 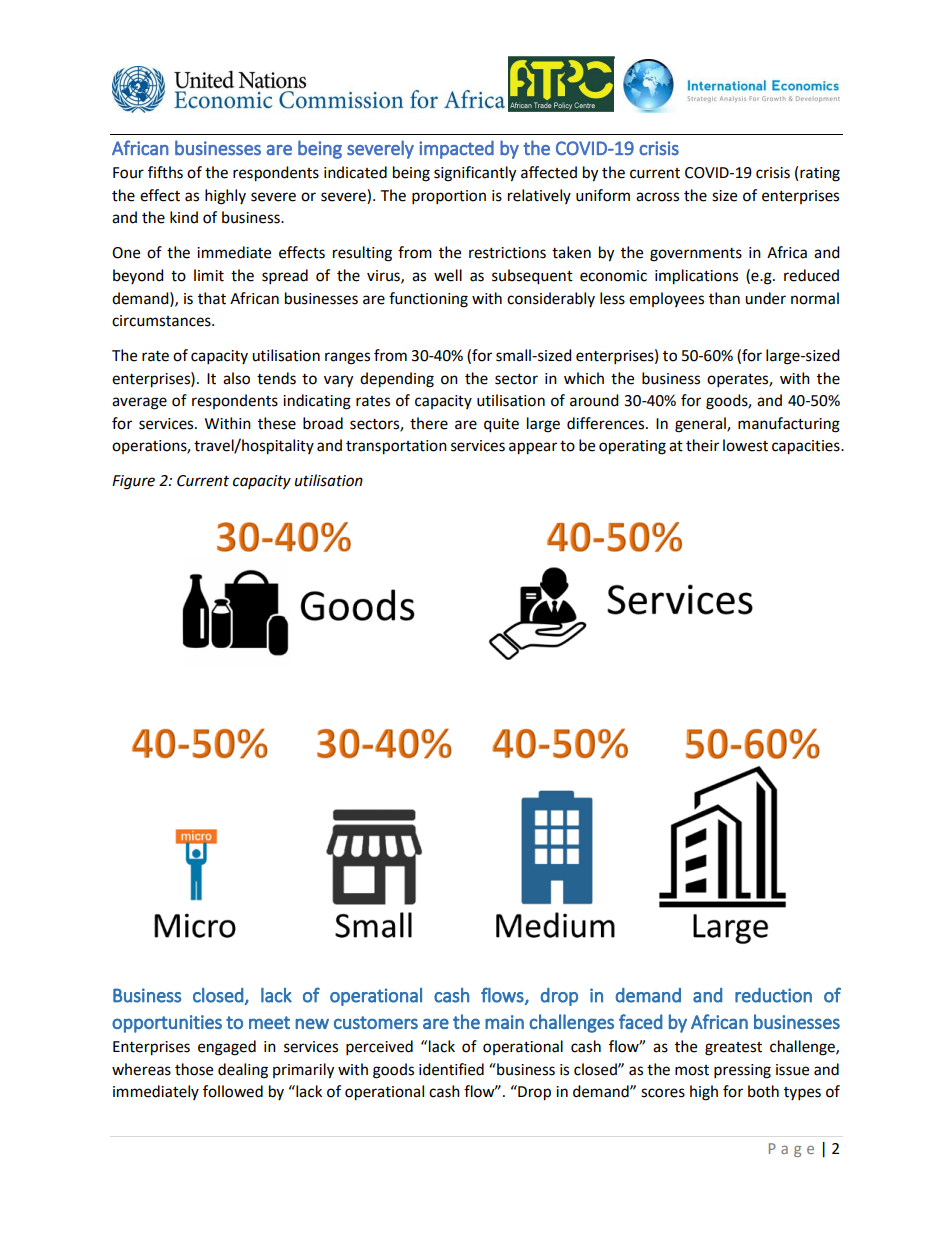 What do you see at coordinates (475, 174) in the page?
I see `significantly` at bounding box center [475, 174].
